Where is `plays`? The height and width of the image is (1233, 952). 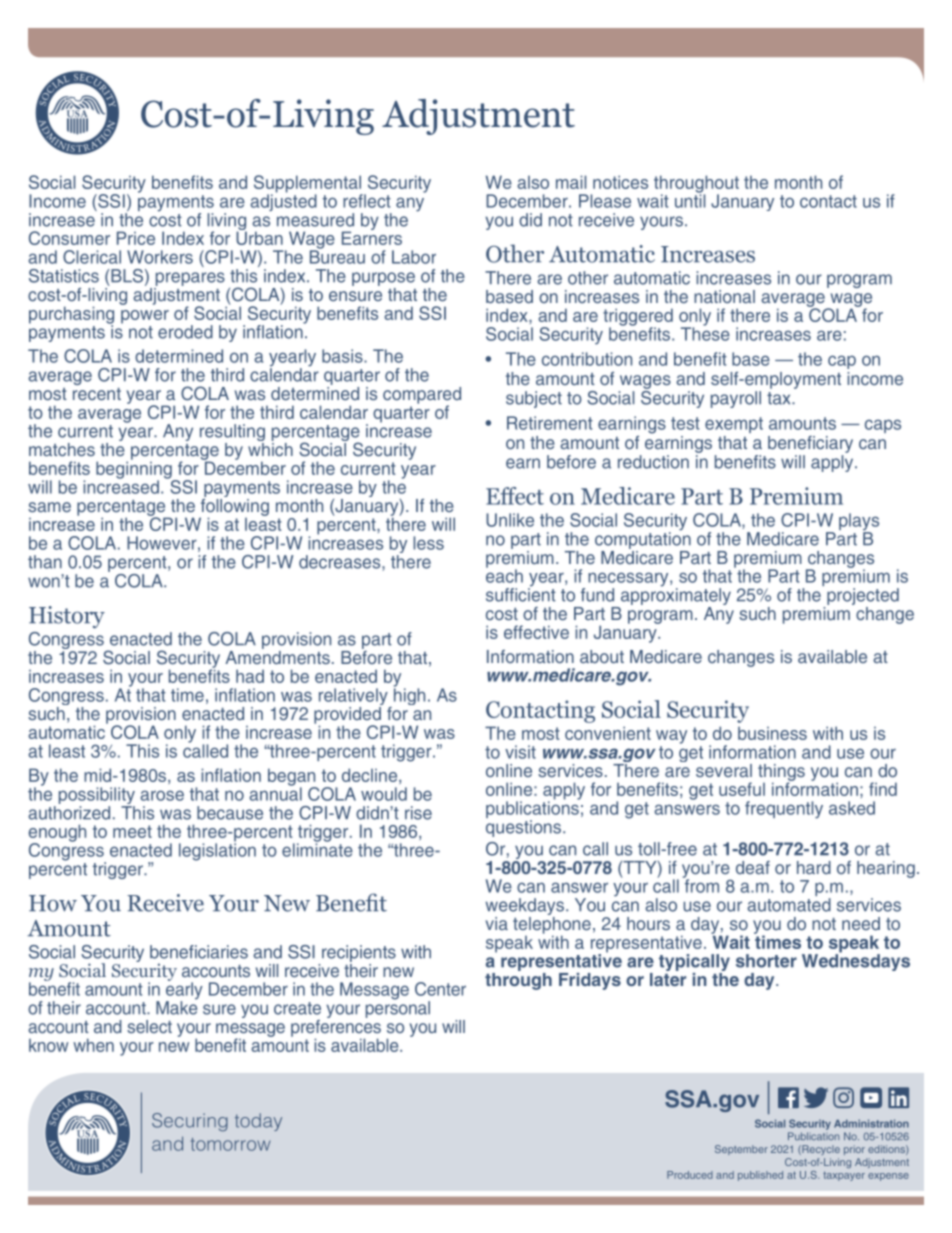 plays is located at coordinates (859, 523).
